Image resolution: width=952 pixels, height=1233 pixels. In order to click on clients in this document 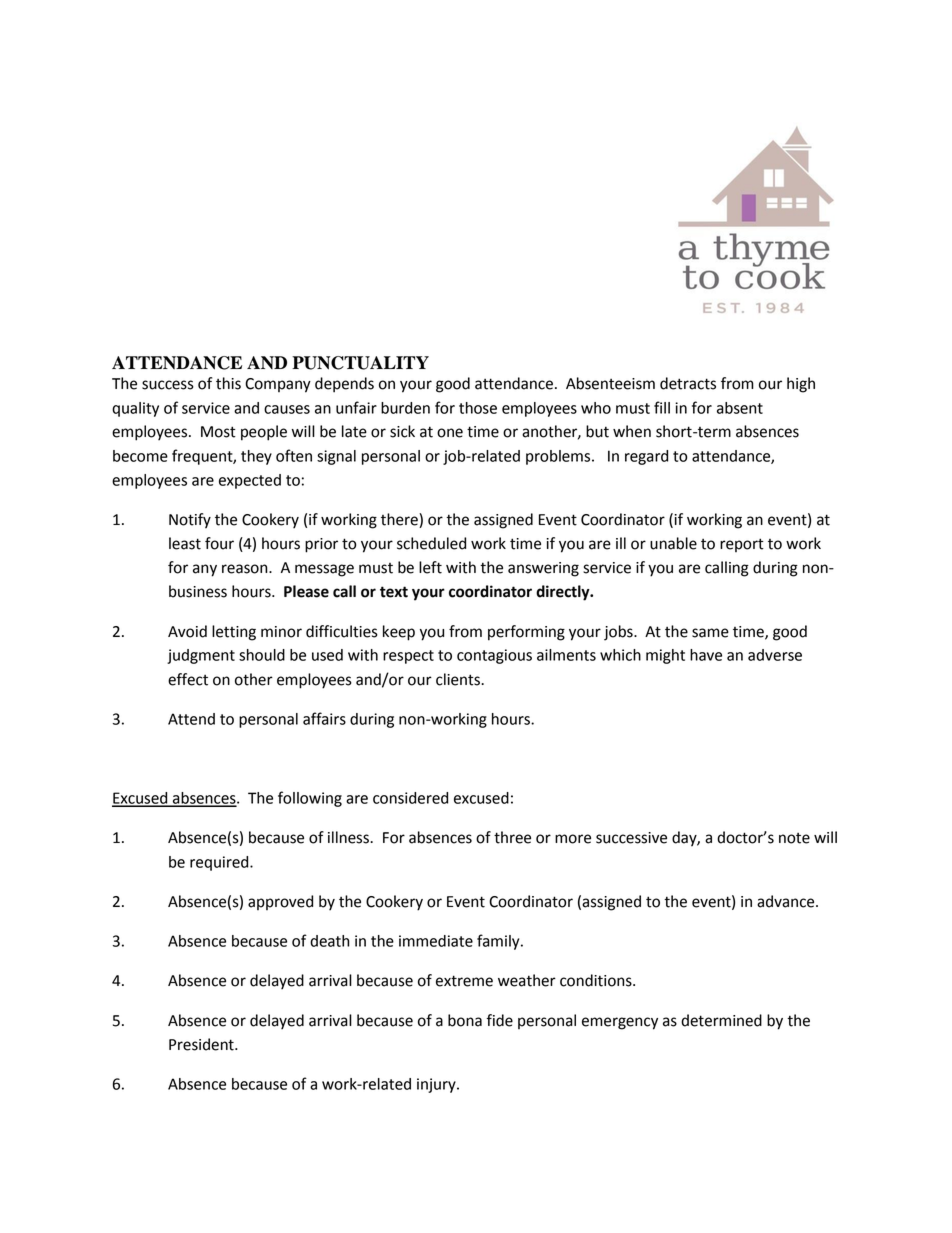, I will do `click(459, 679)`.
